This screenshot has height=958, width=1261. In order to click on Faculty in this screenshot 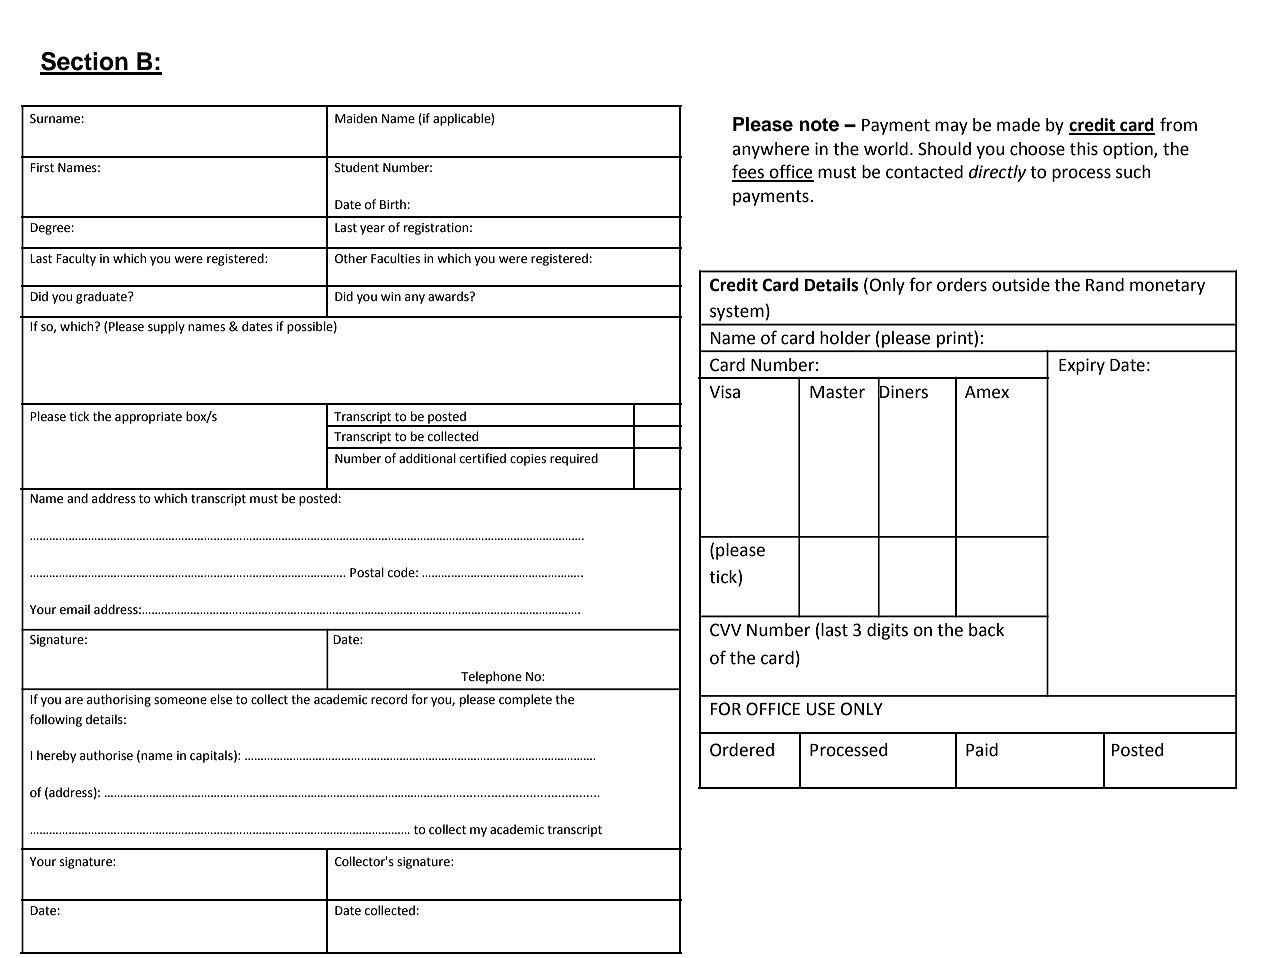, I will do `click(76, 259)`.
